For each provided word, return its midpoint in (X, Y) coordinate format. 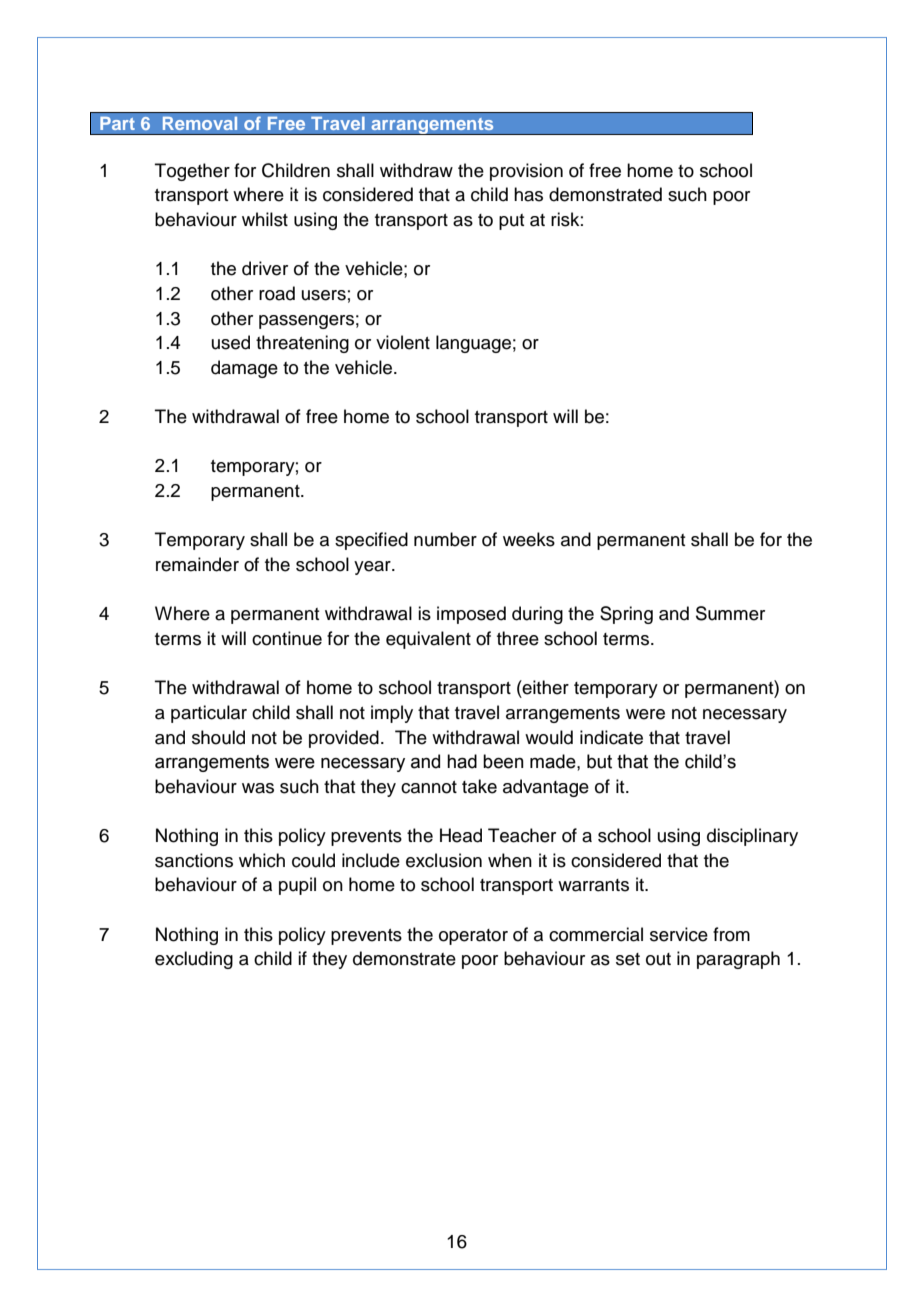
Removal (200, 123)
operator (473, 937)
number (445, 539)
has (528, 194)
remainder (197, 564)
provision (526, 172)
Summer (730, 613)
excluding (194, 960)
